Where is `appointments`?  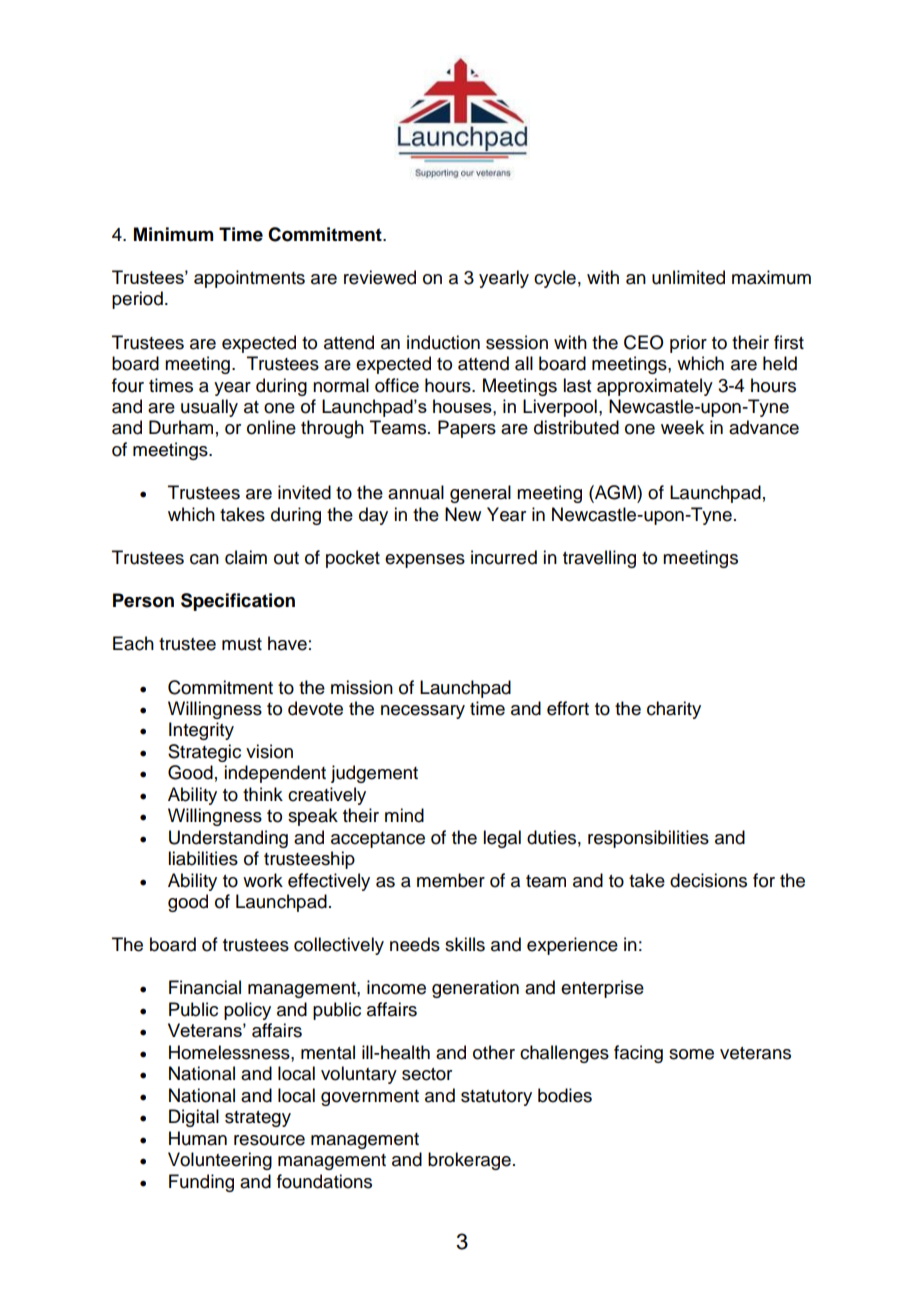
appointments is located at coordinates (249, 279).
